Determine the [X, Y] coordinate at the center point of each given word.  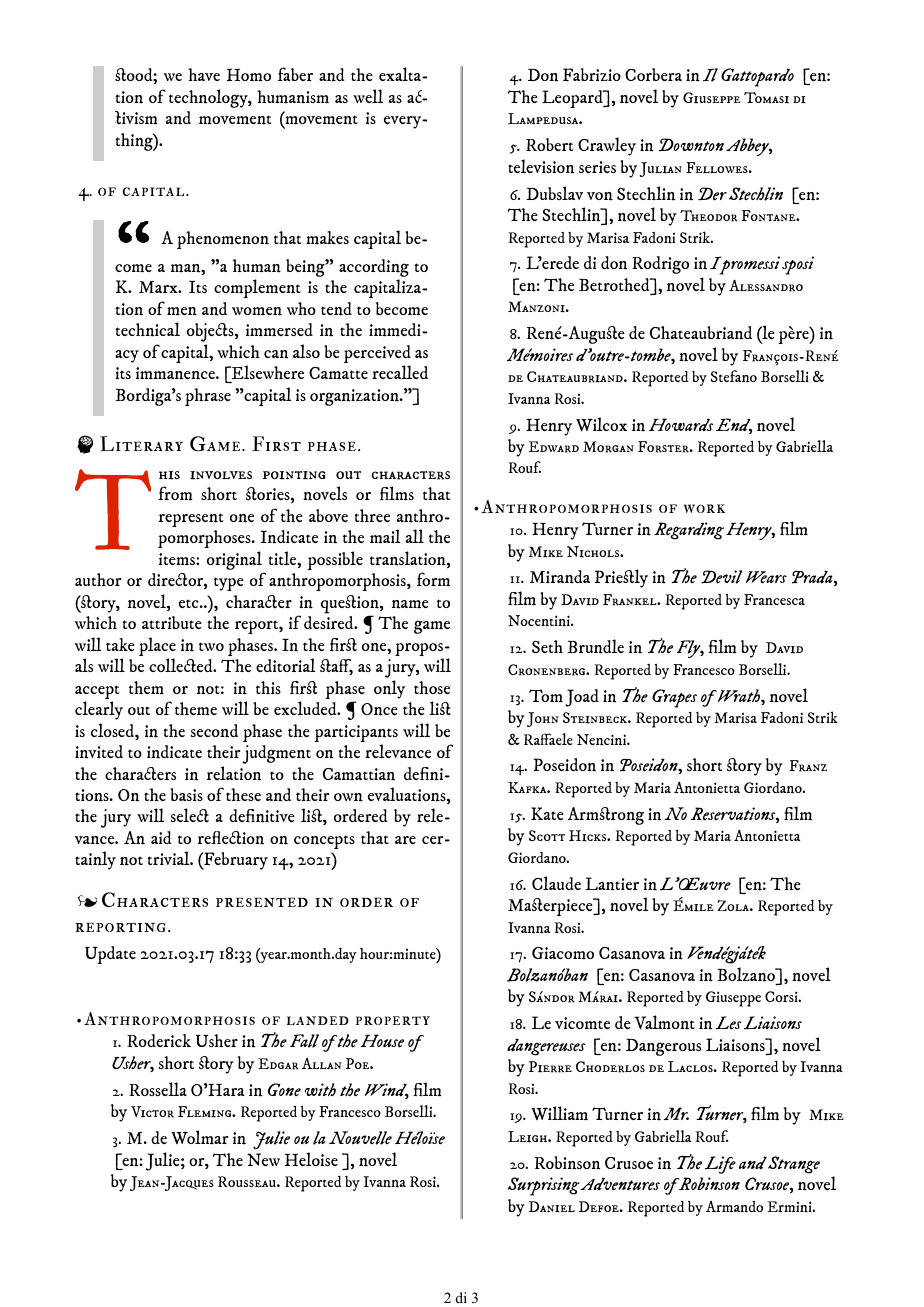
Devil [721, 577]
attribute [172, 622]
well [368, 96]
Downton [691, 145]
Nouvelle [360, 1138]
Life [720, 1165]
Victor [152, 1112]
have [204, 74]
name [410, 604]
